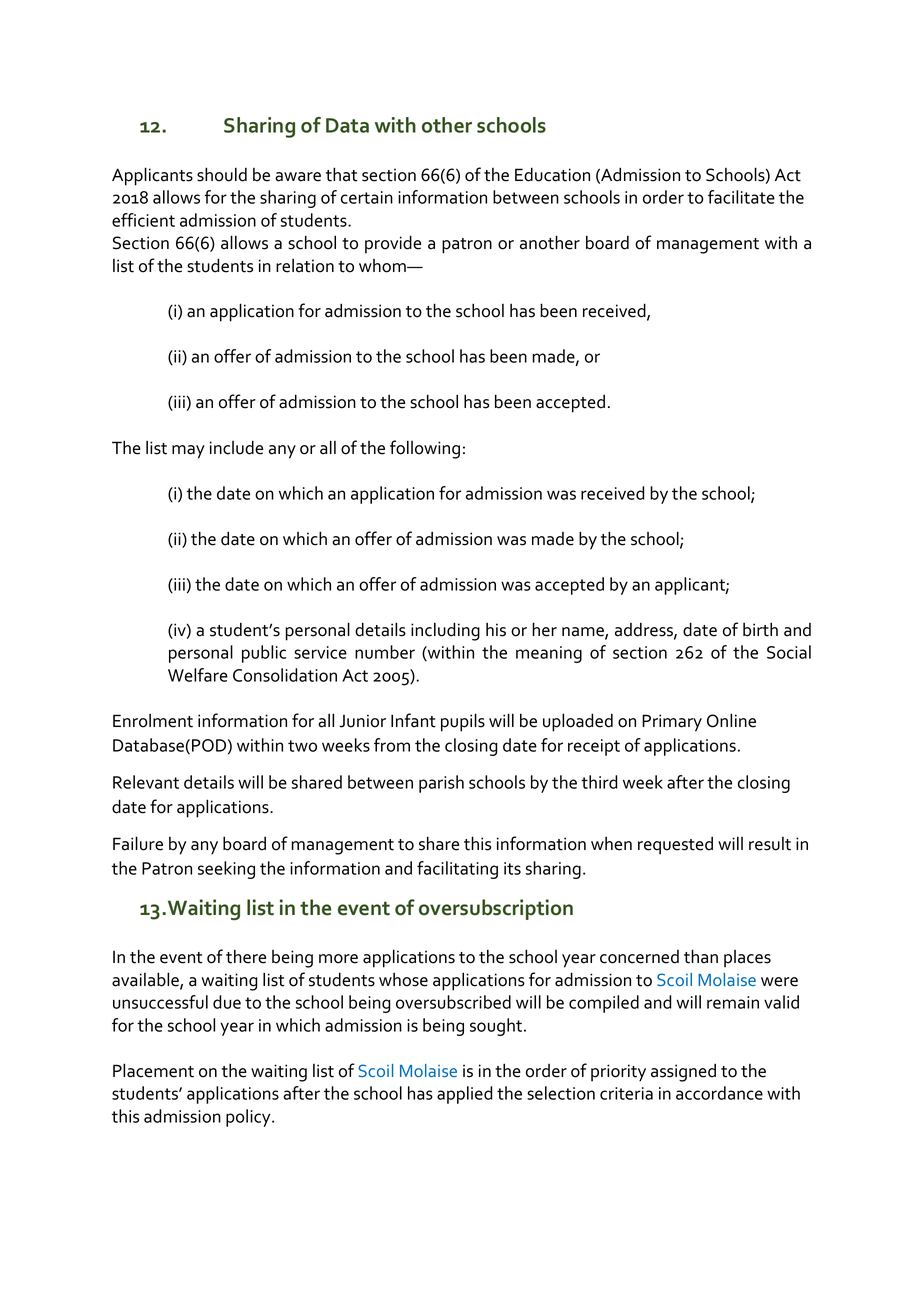 The height and width of the screenshot is (1308, 924). I want to click on applied, so click(465, 1095).
